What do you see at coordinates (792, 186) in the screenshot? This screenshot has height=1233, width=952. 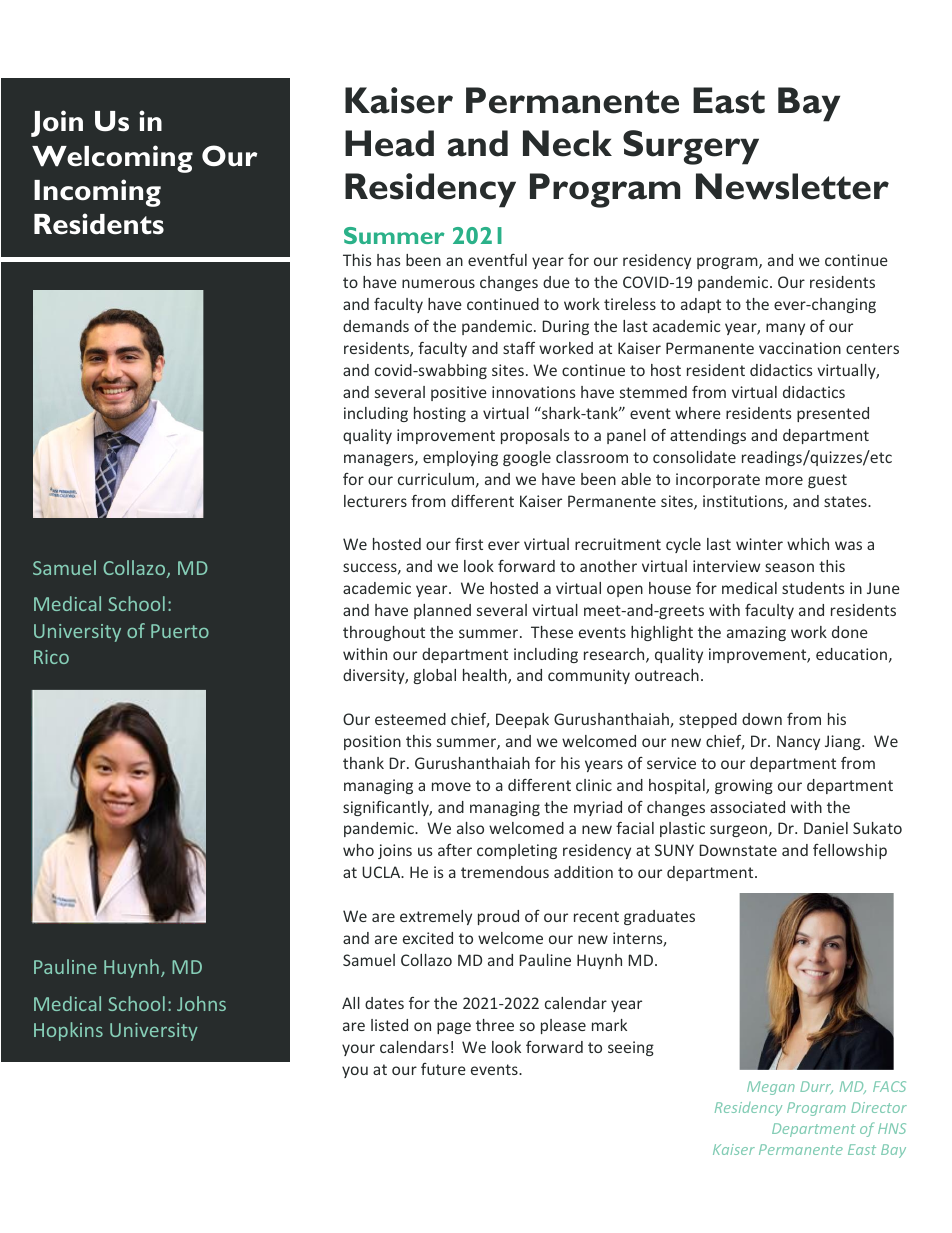 I see `Newsletter` at bounding box center [792, 186].
